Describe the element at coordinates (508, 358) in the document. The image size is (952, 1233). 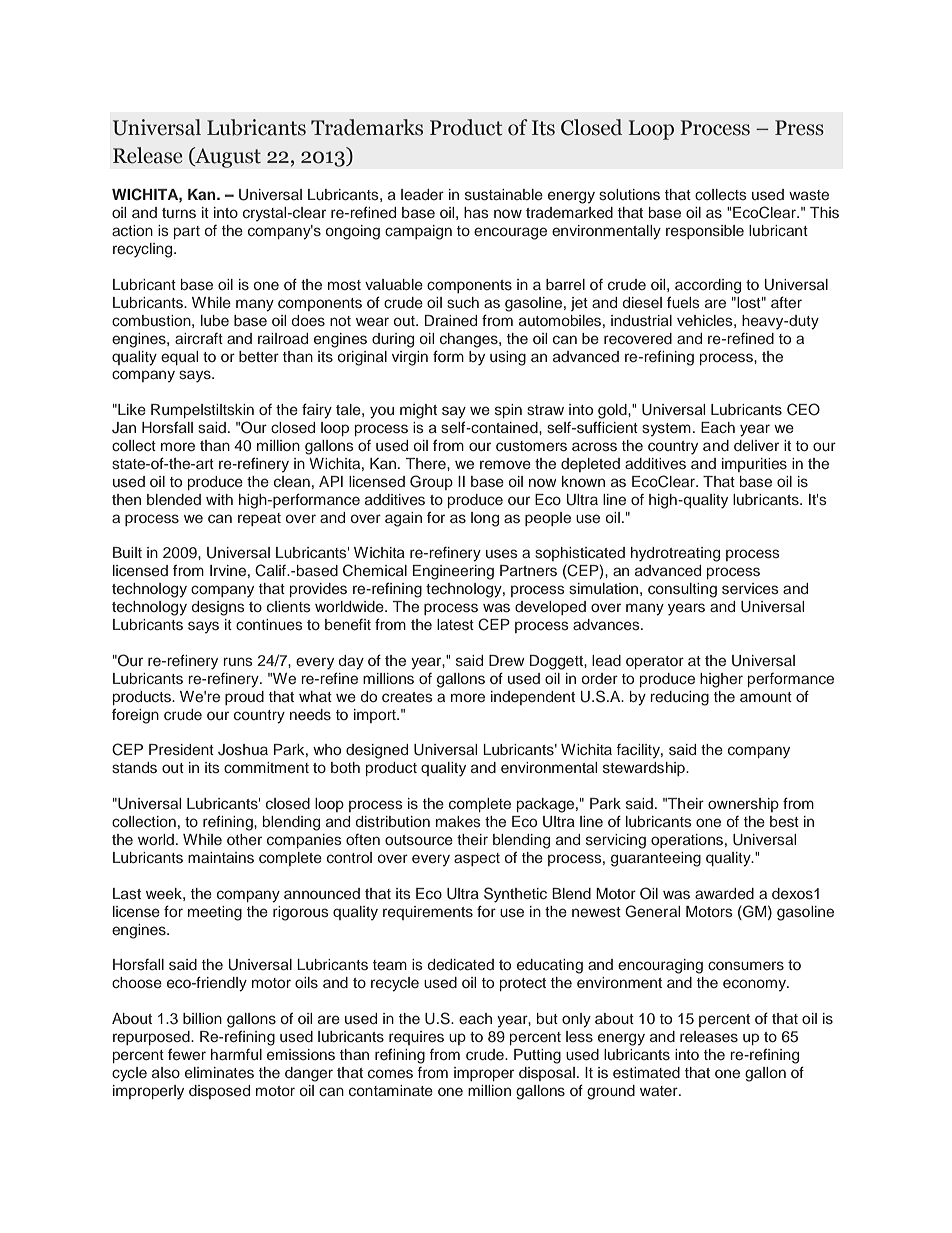
I see `using` at that location.
